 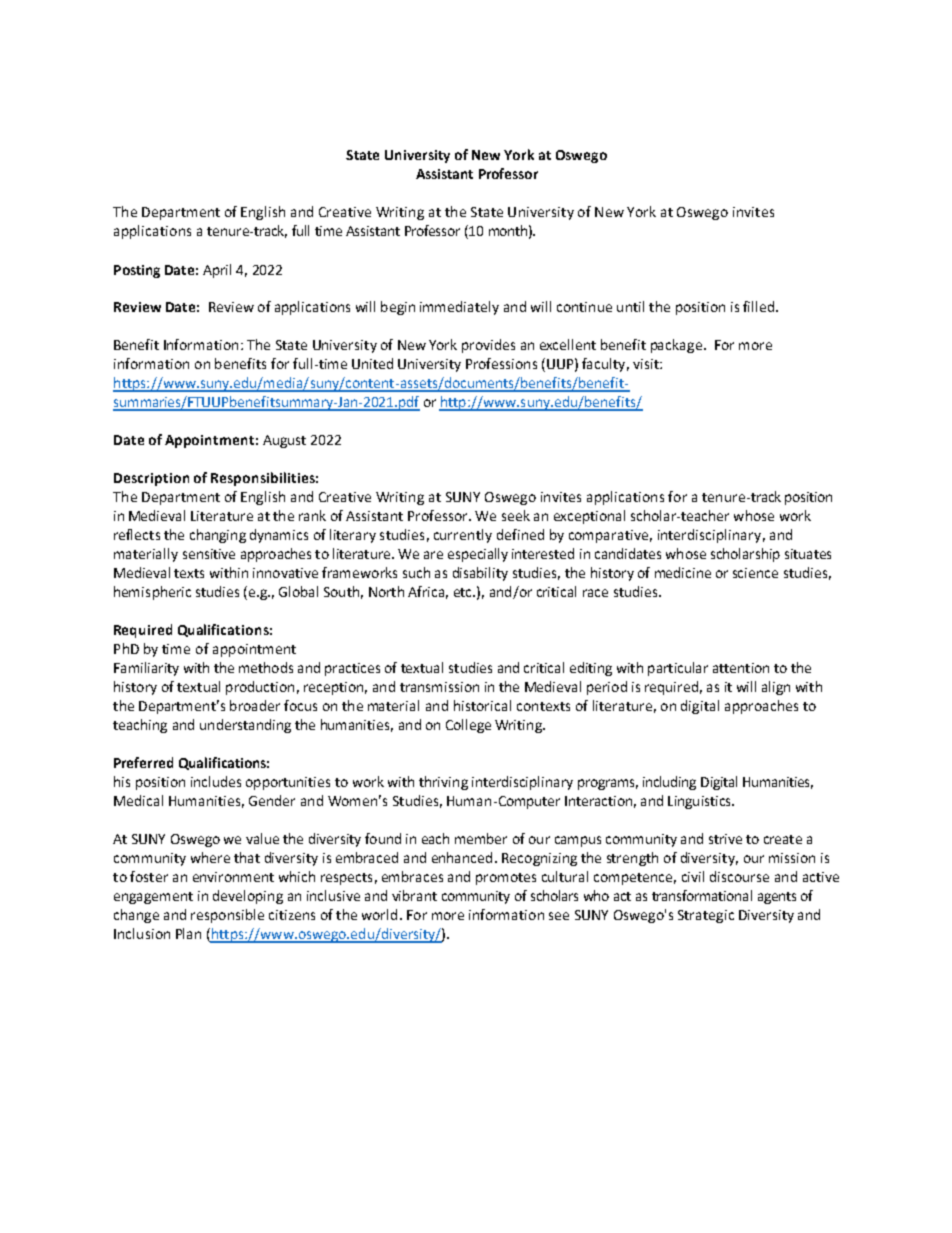 I want to click on hemispheric, so click(x=152, y=593).
